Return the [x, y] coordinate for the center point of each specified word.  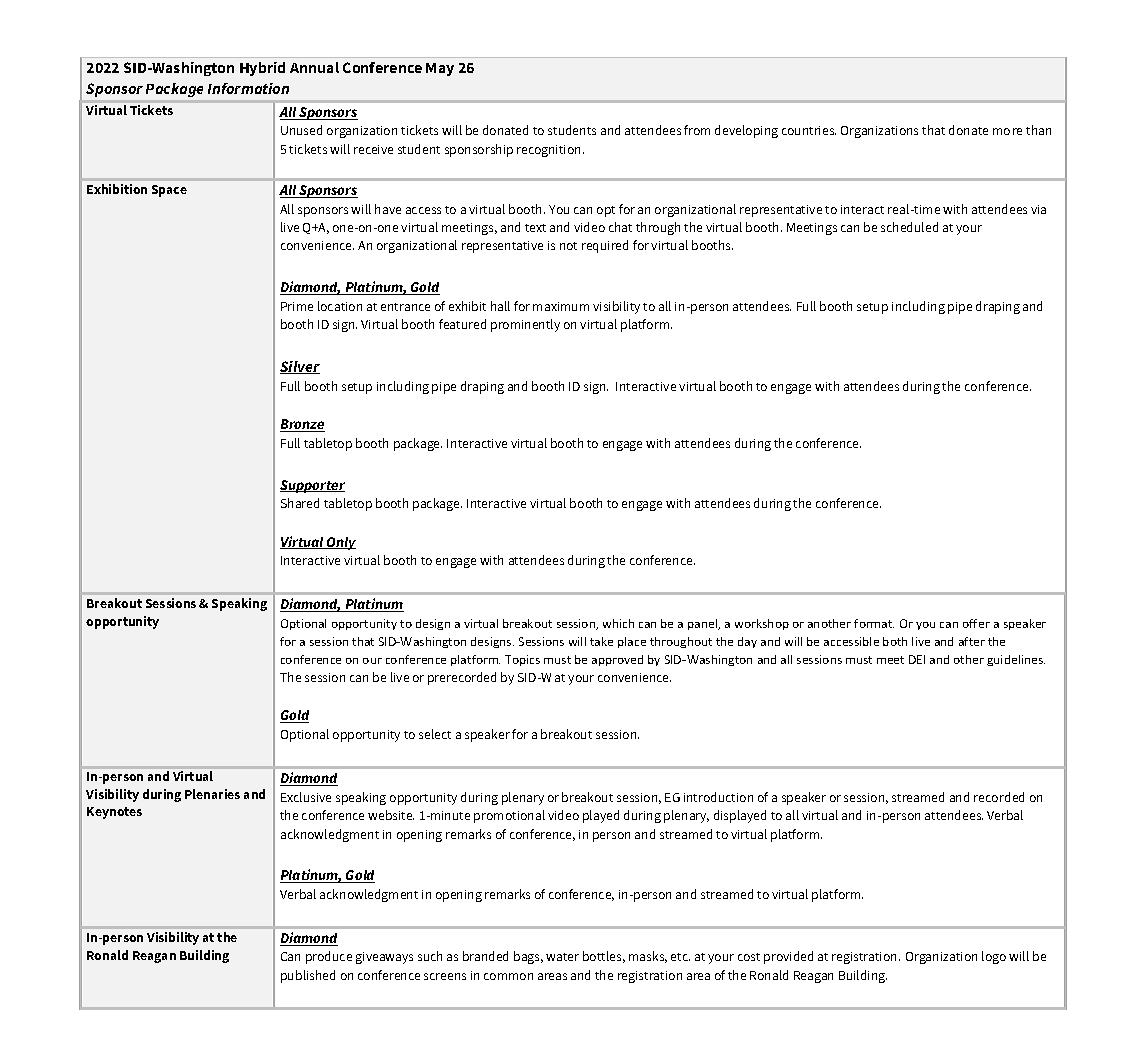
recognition [550, 151]
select [435, 734]
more [1007, 131]
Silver [300, 367]
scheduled [909, 227]
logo [994, 957]
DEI [917, 659]
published [308, 976]
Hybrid [262, 69]
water [562, 957]
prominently [525, 325]
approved [617, 660]
